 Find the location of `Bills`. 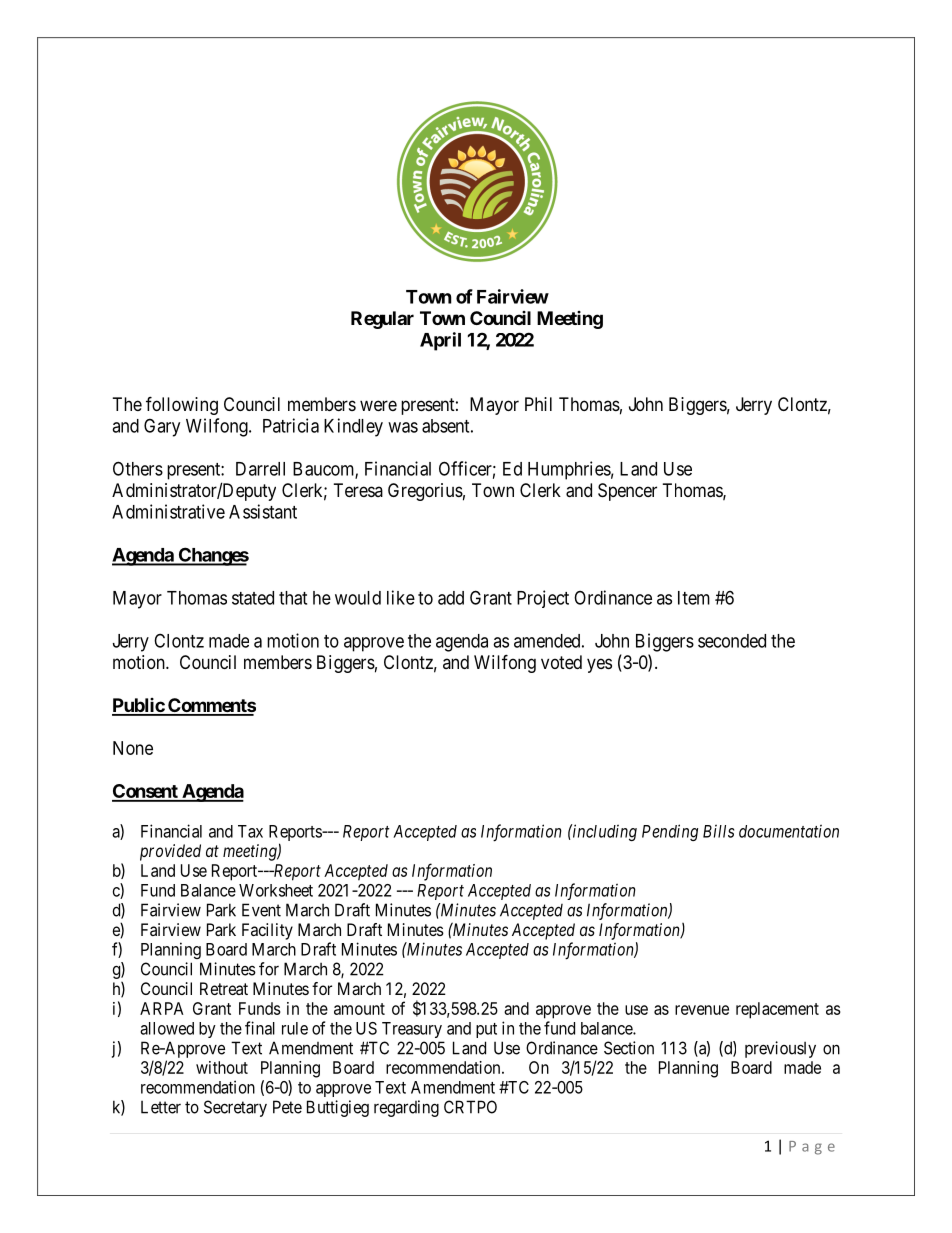

Bills is located at coordinates (718, 831).
